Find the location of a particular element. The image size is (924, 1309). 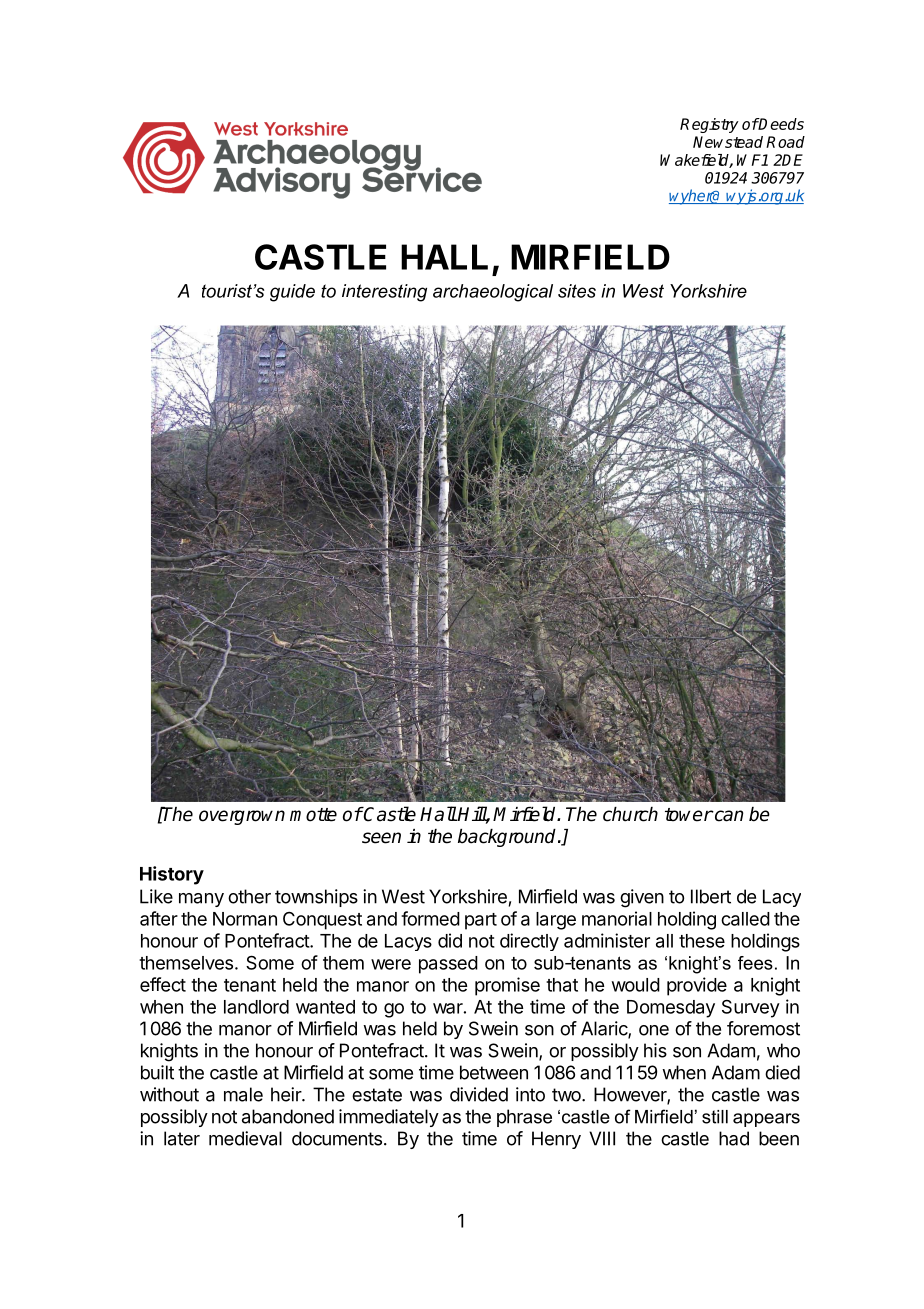

Newstead is located at coordinates (728, 142).
